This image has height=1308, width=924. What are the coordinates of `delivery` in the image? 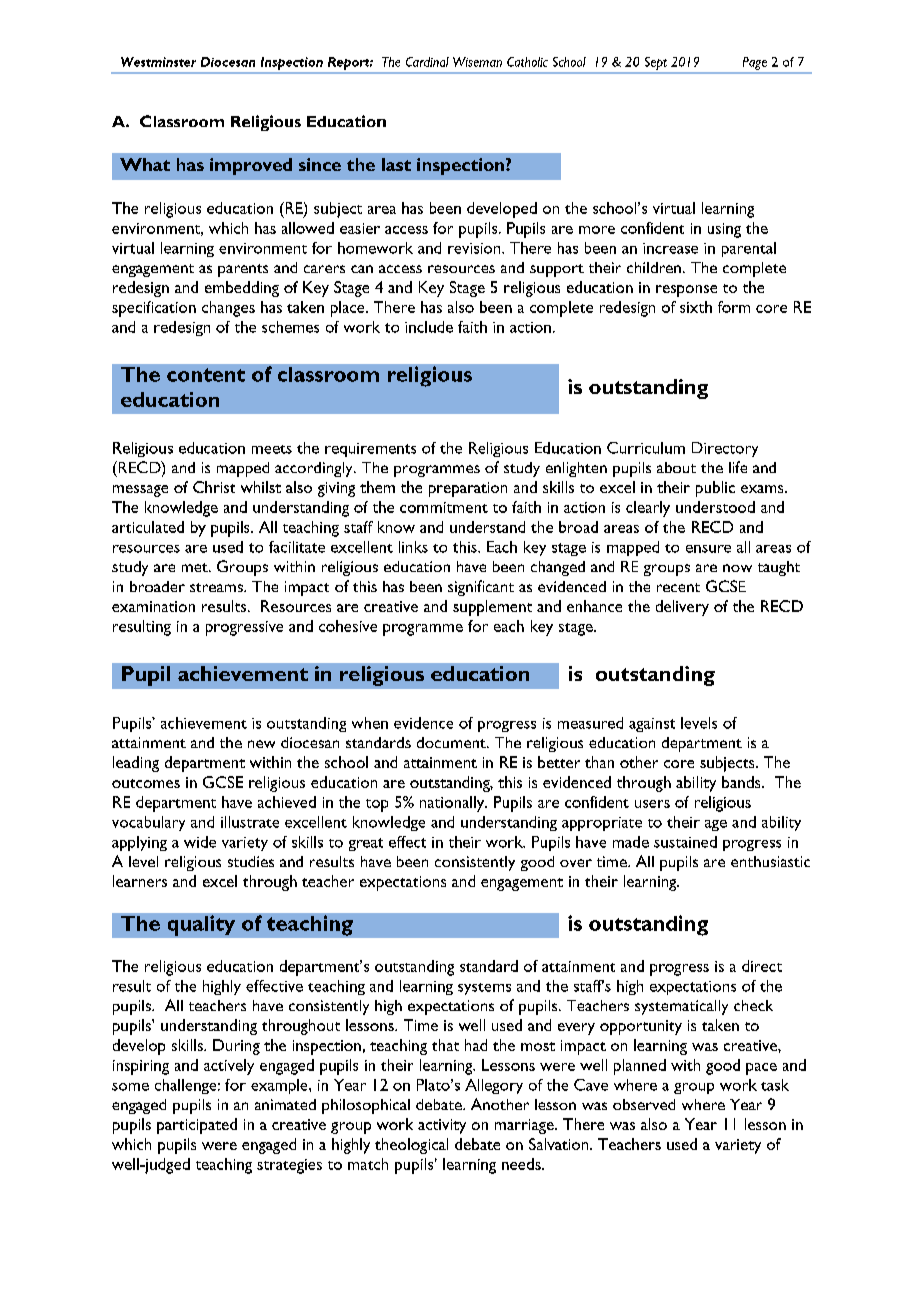 It's located at (682, 608).
